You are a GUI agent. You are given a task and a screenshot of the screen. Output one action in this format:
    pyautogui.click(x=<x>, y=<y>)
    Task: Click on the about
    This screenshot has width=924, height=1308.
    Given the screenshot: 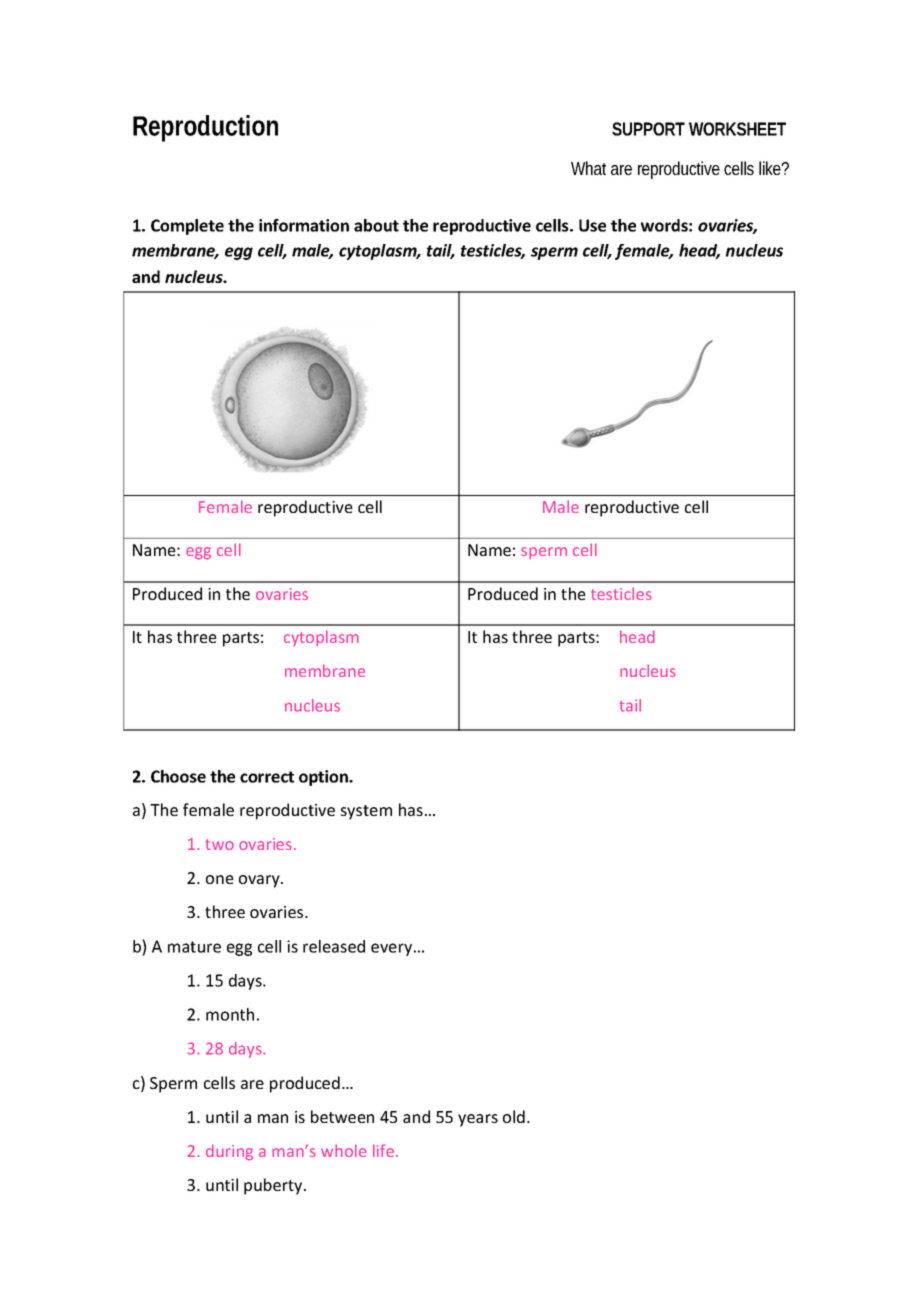 What is the action you would take?
    pyautogui.click(x=376, y=225)
